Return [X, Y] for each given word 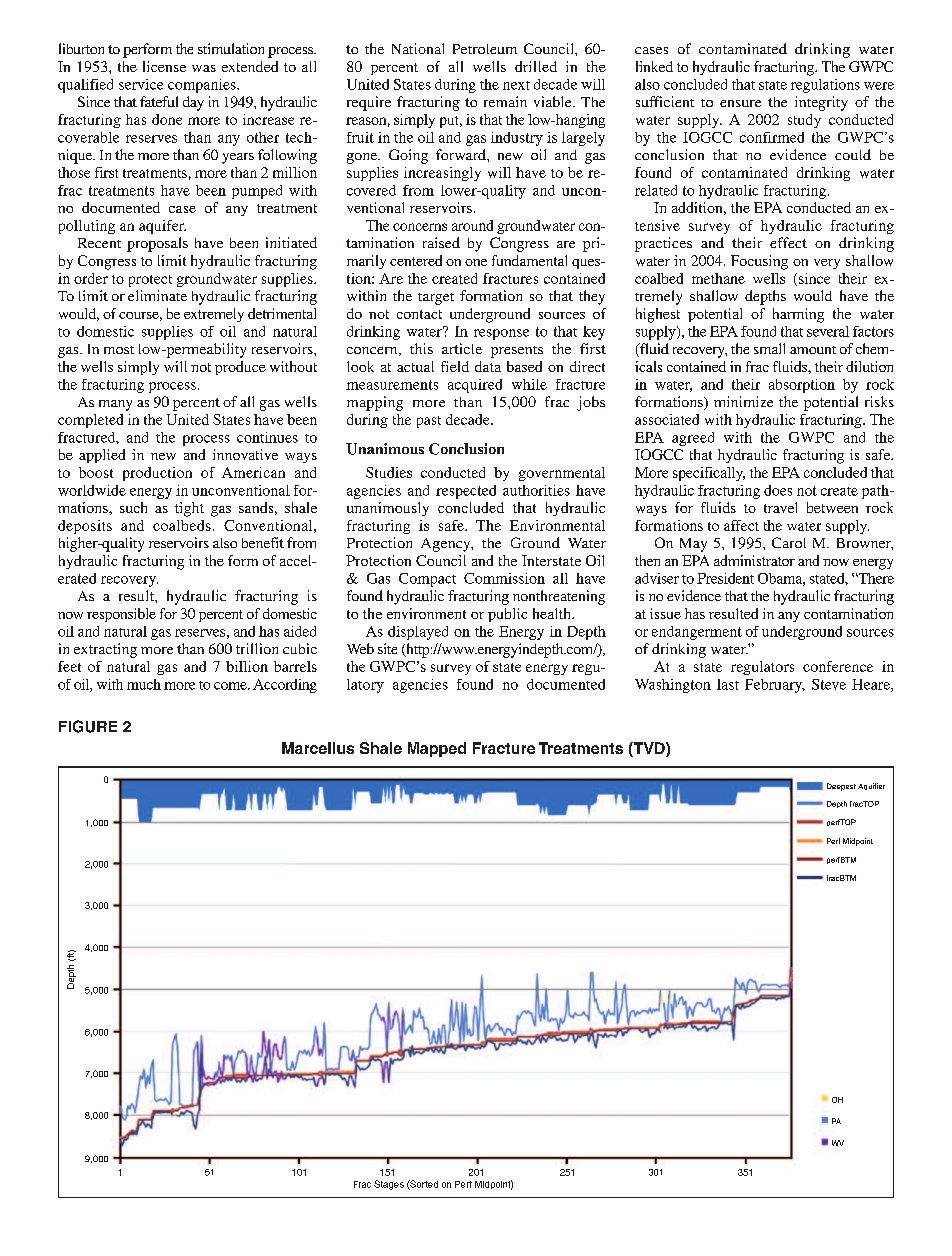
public [507, 615]
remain [505, 101]
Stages [389, 1185]
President [725, 578]
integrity [821, 103]
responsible [121, 615]
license [164, 66]
